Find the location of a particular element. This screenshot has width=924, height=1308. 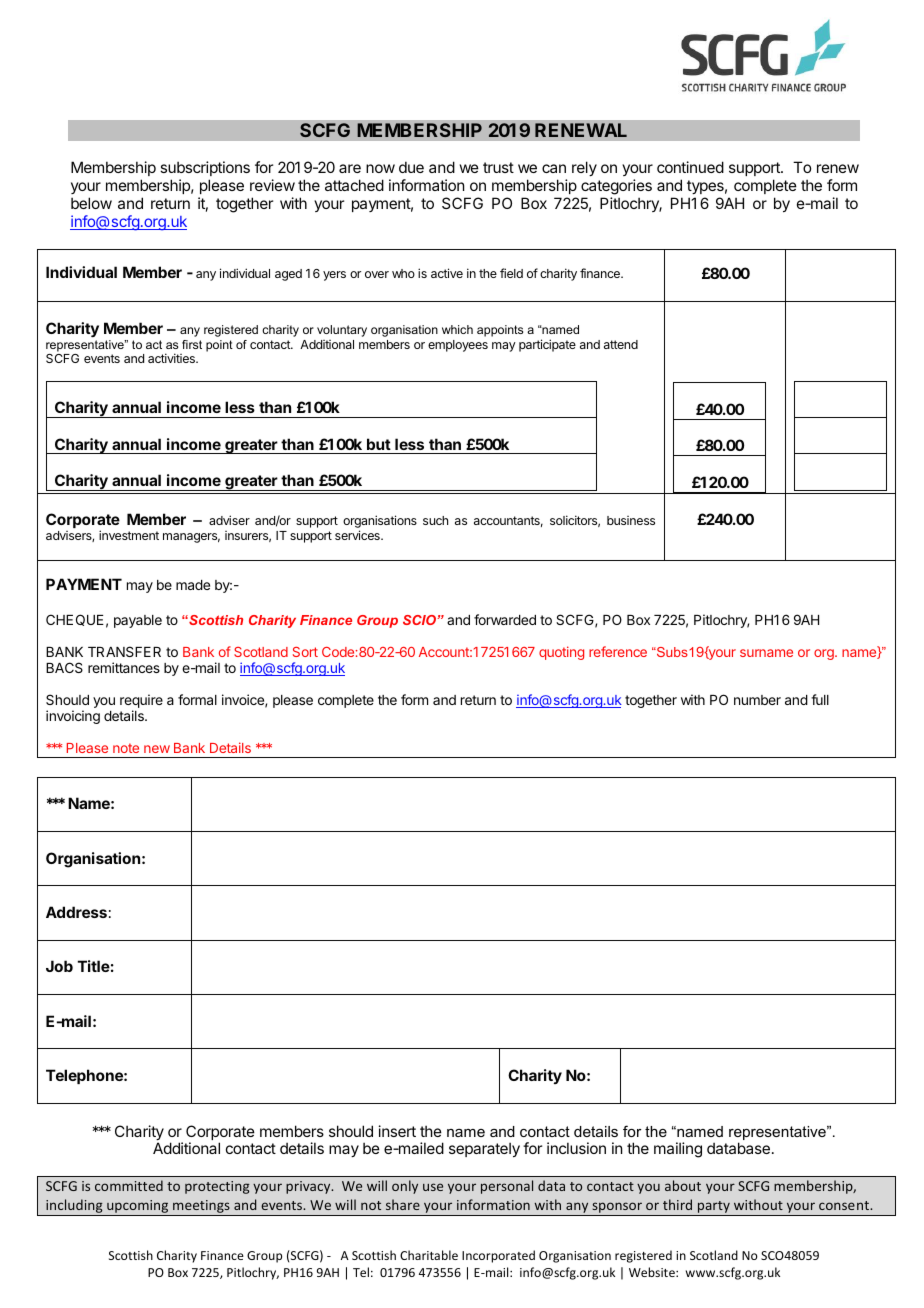

such is located at coordinates (435, 520).
